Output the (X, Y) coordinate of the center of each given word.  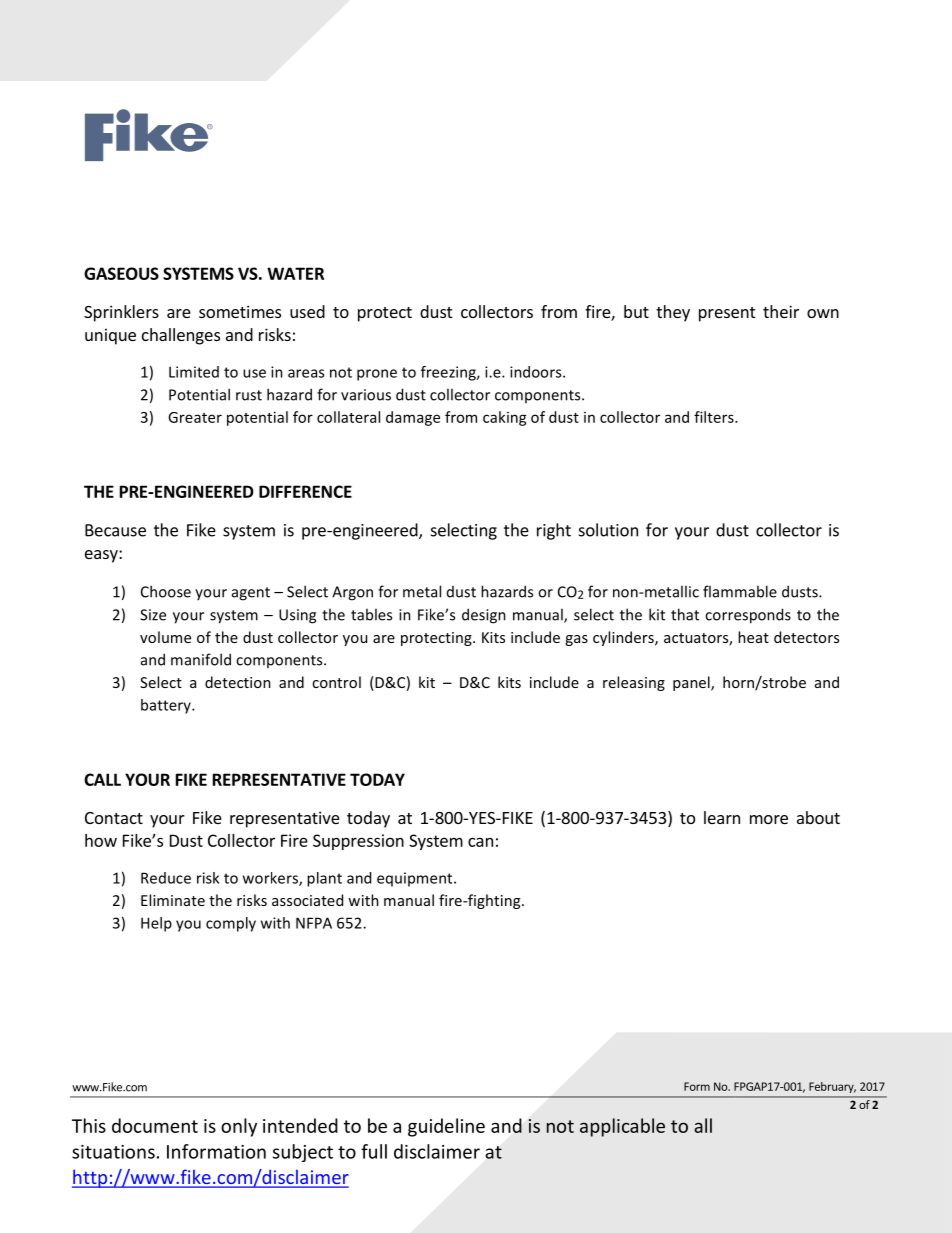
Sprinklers (121, 313)
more (769, 819)
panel (692, 683)
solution (608, 530)
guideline (446, 1127)
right (554, 531)
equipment (416, 879)
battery (167, 706)
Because (115, 530)
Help (156, 924)
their (781, 311)
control (336, 682)
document (155, 1125)
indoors (537, 372)
